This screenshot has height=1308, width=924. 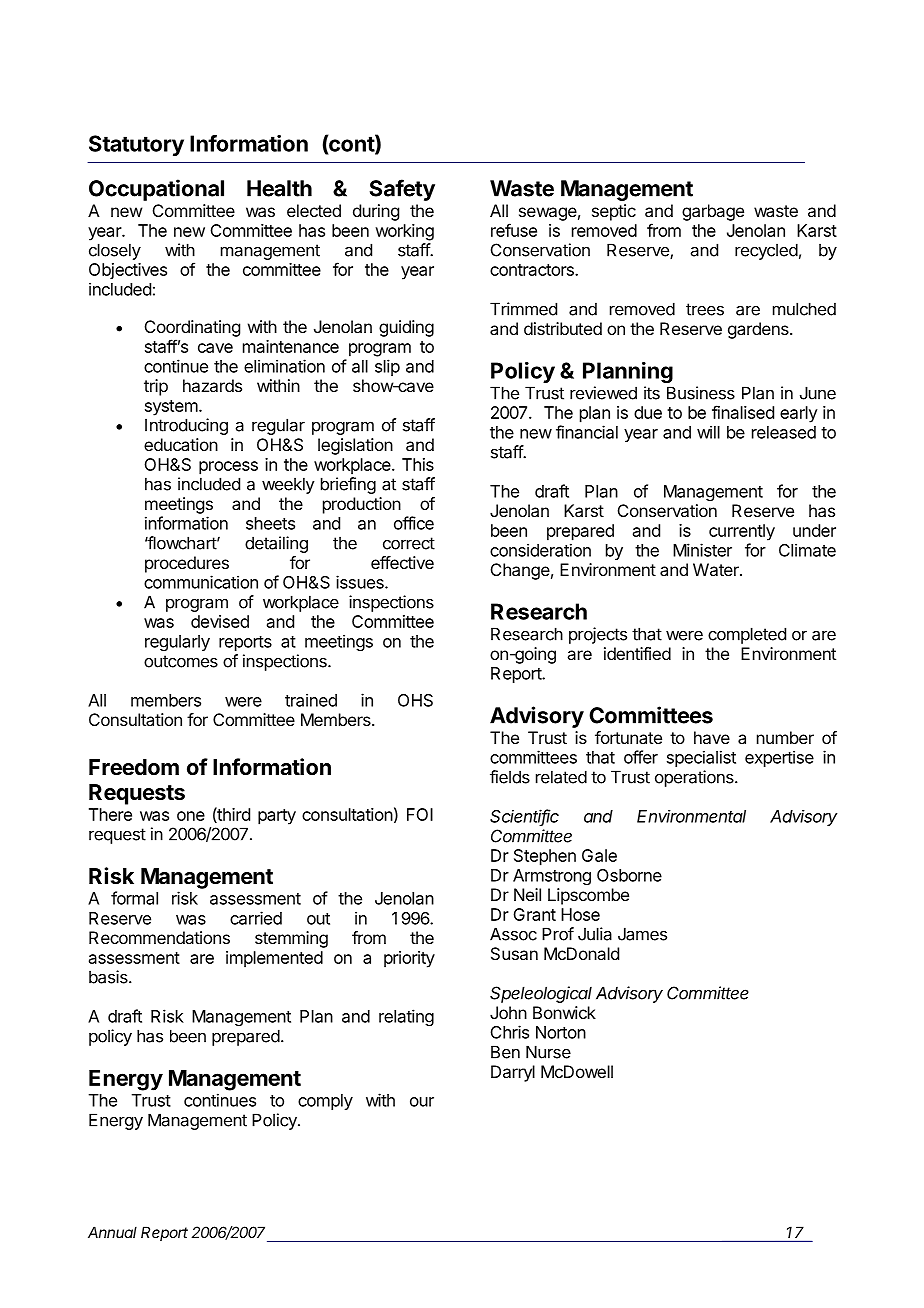 What do you see at coordinates (156, 190) in the screenshot?
I see `Occupational` at bounding box center [156, 190].
